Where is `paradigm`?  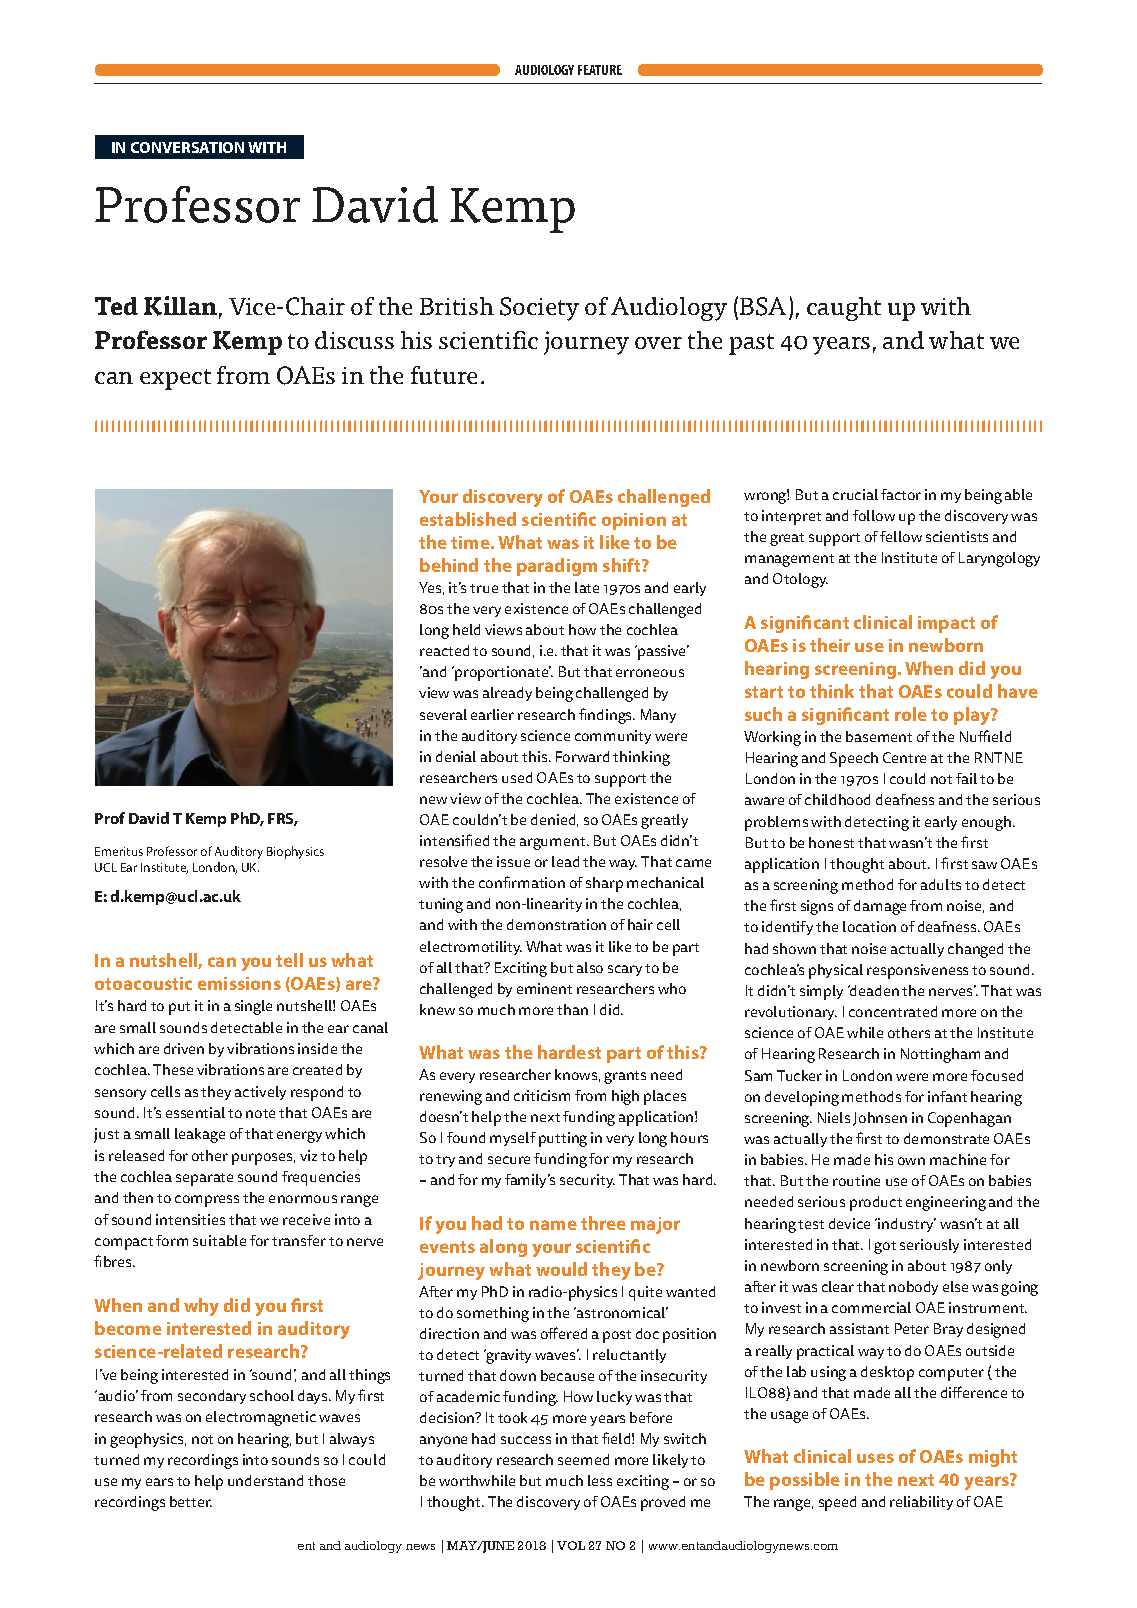
paradigm is located at coordinates (557, 567).
